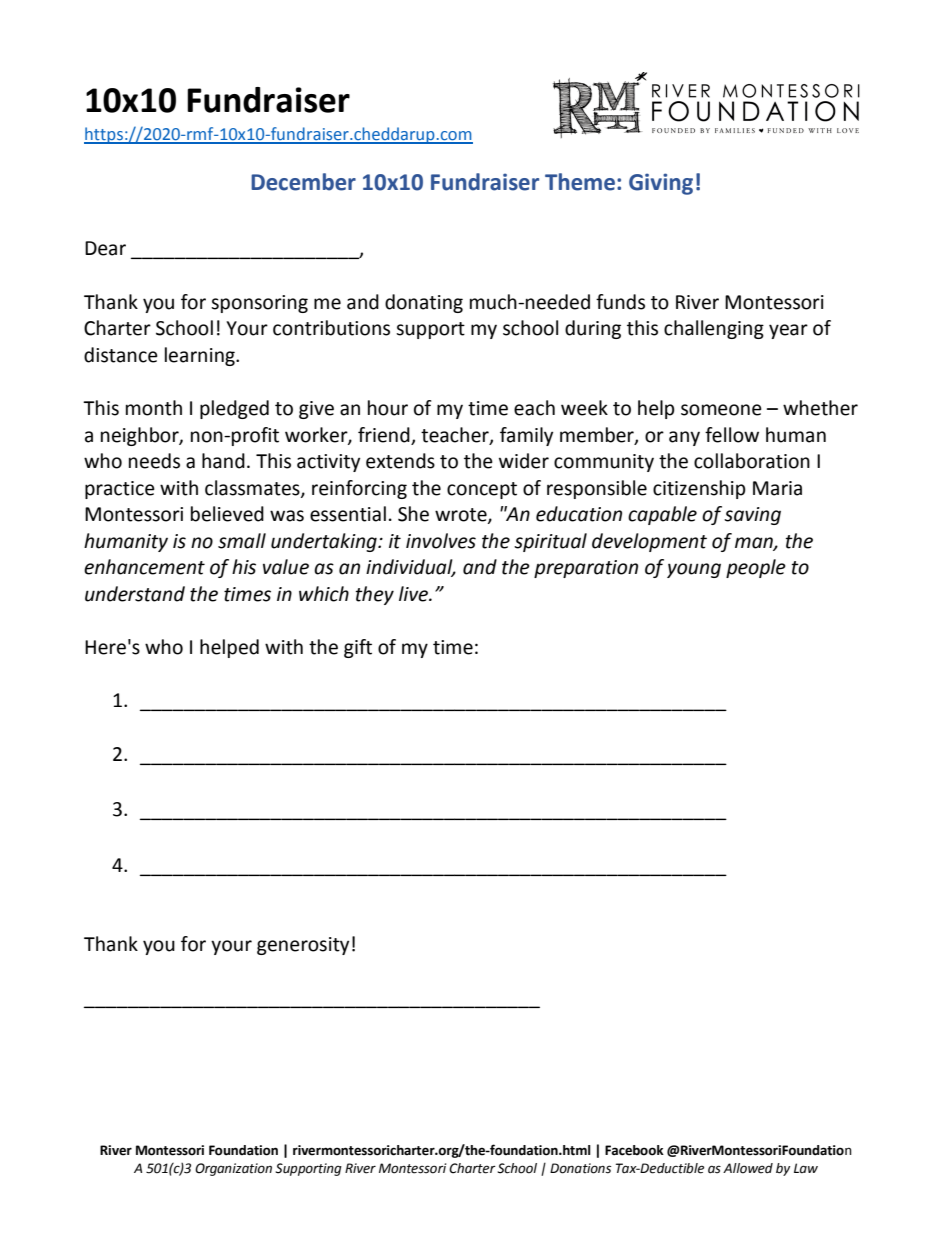 This document has height=1233, width=952. I want to click on Organization, so click(233, 1169).
